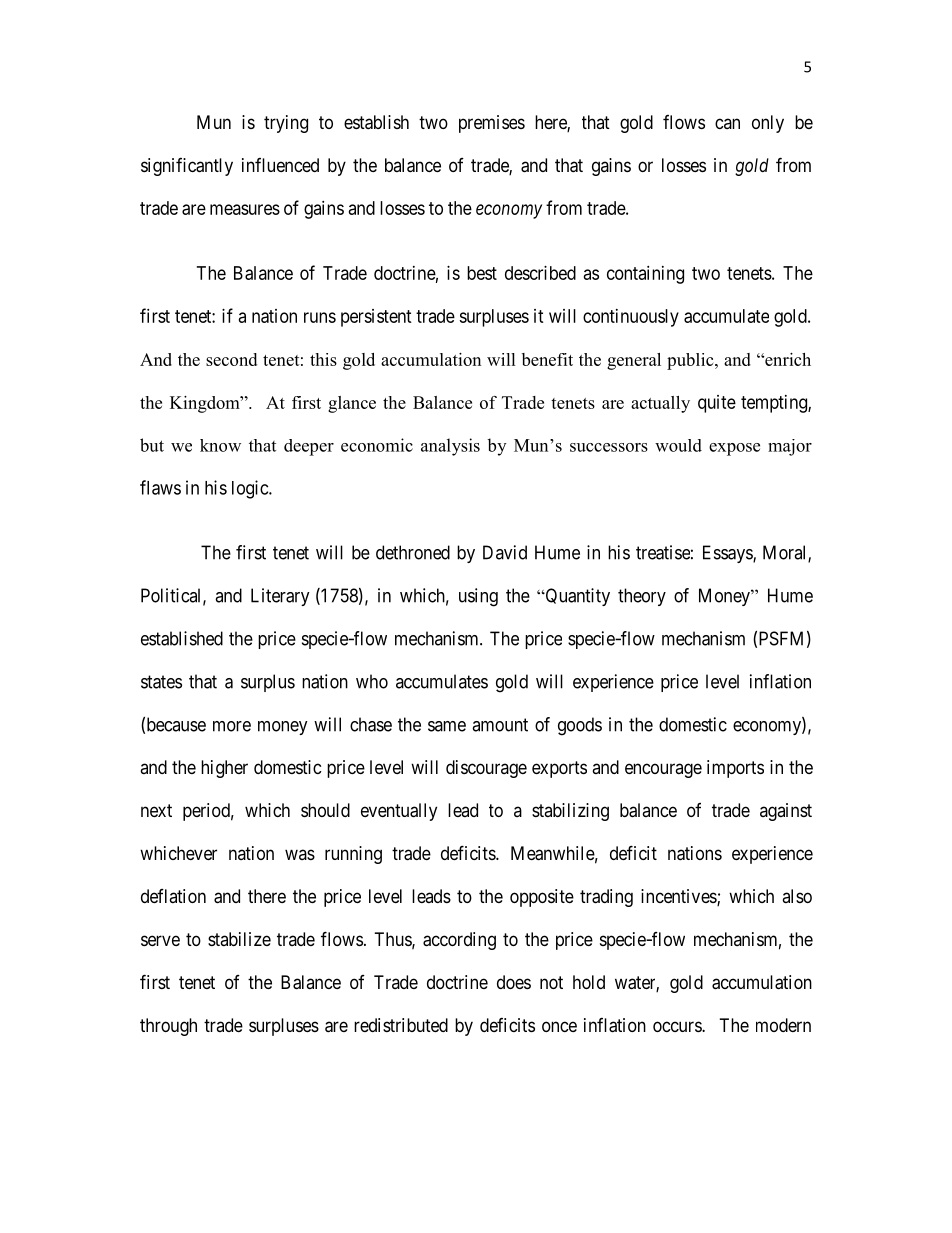 The image size is (952, 1233). Describe the element at coordinates (280, 165) in the screenshot. I see `influenced` at that location.
